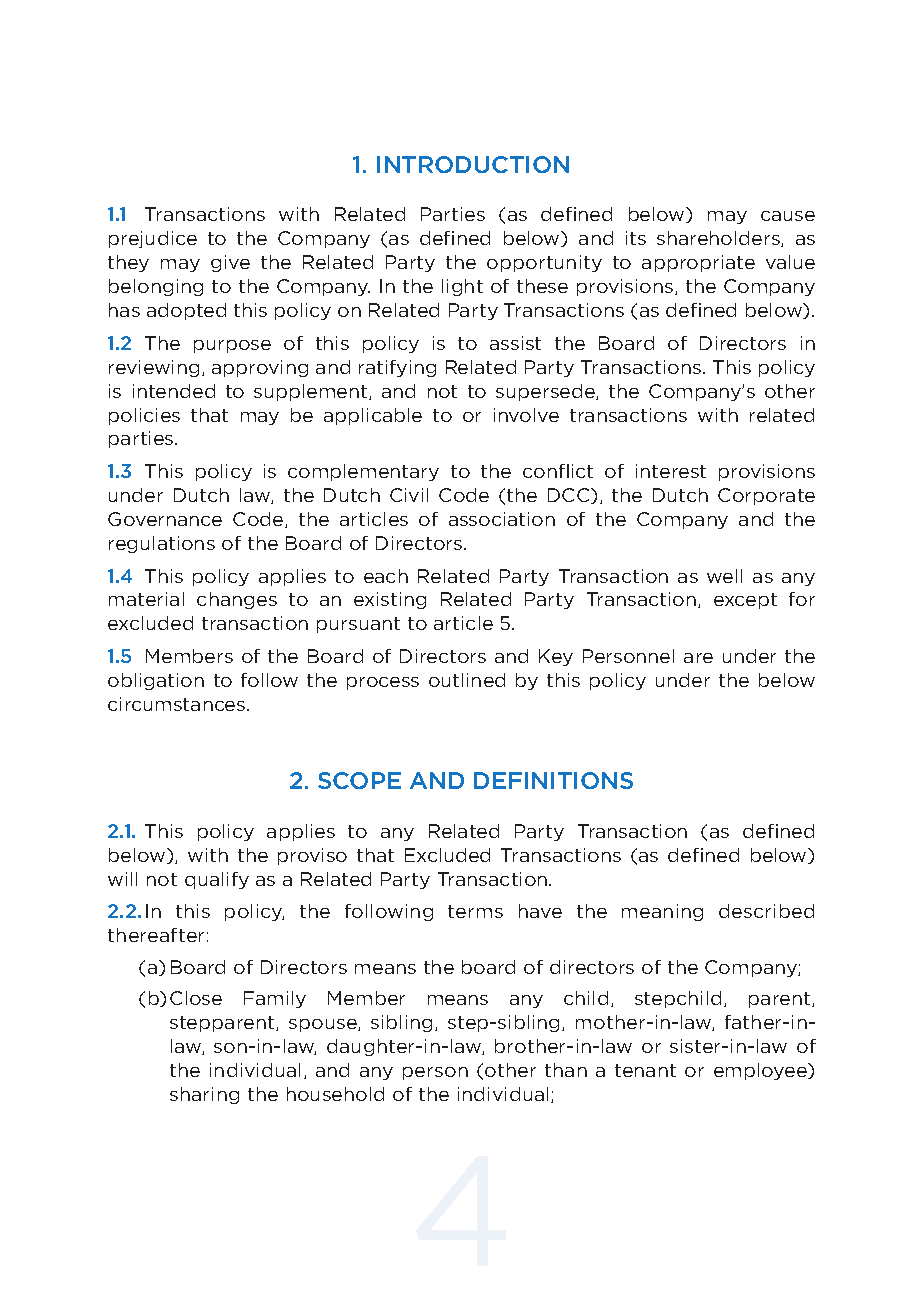  What do you see at coordinates (473, 164) in the screenshot?
I see `INTRODUCTION` at bounding box center [473, 164].
